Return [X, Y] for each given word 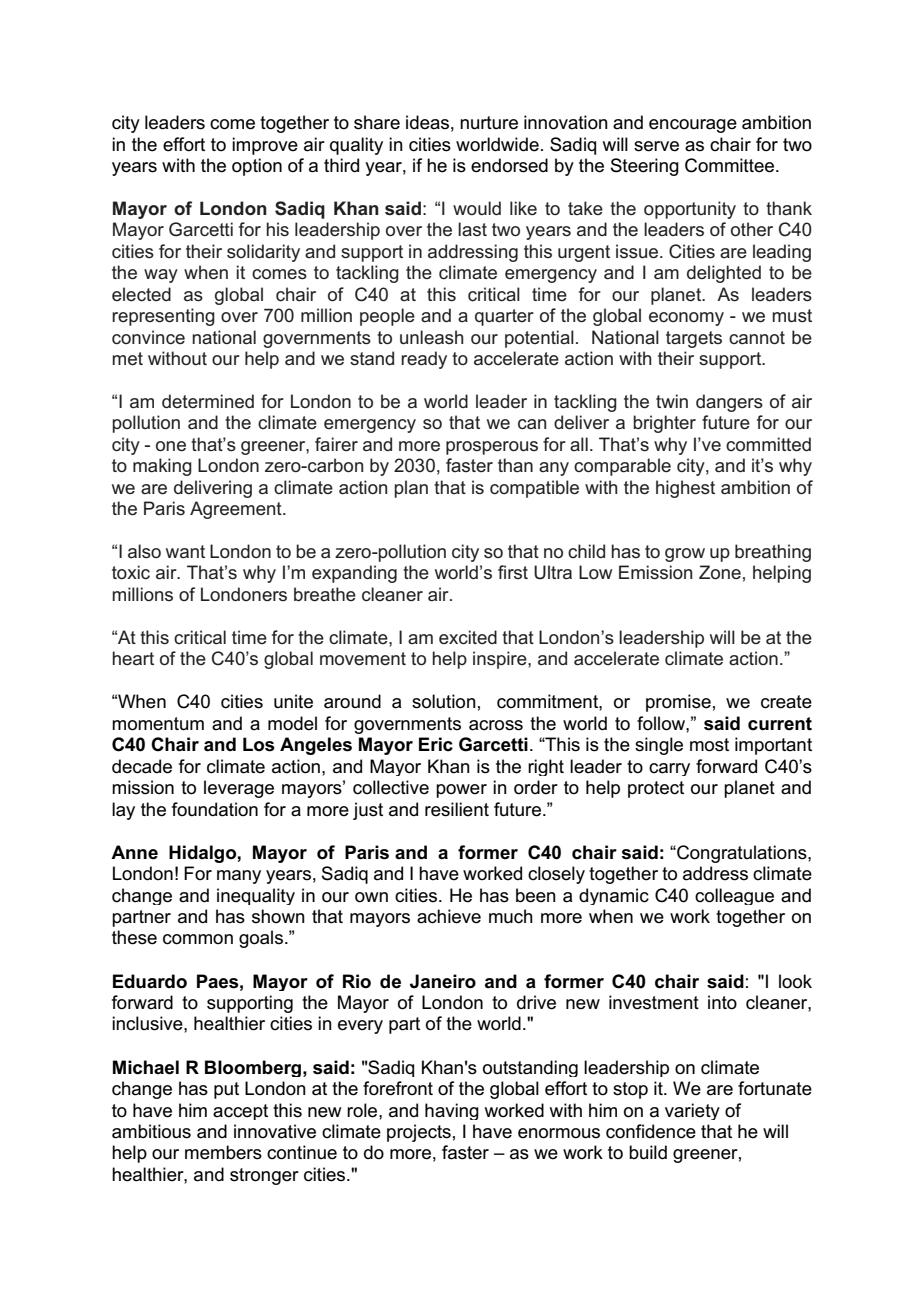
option [257, 167]
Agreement [237, 510]
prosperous [492, 448]
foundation [215, 809]
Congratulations [742, 854]
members [223, 1152]
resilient [457, 809]
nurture [489, 123]
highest [685, 489]
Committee [729, 165]
